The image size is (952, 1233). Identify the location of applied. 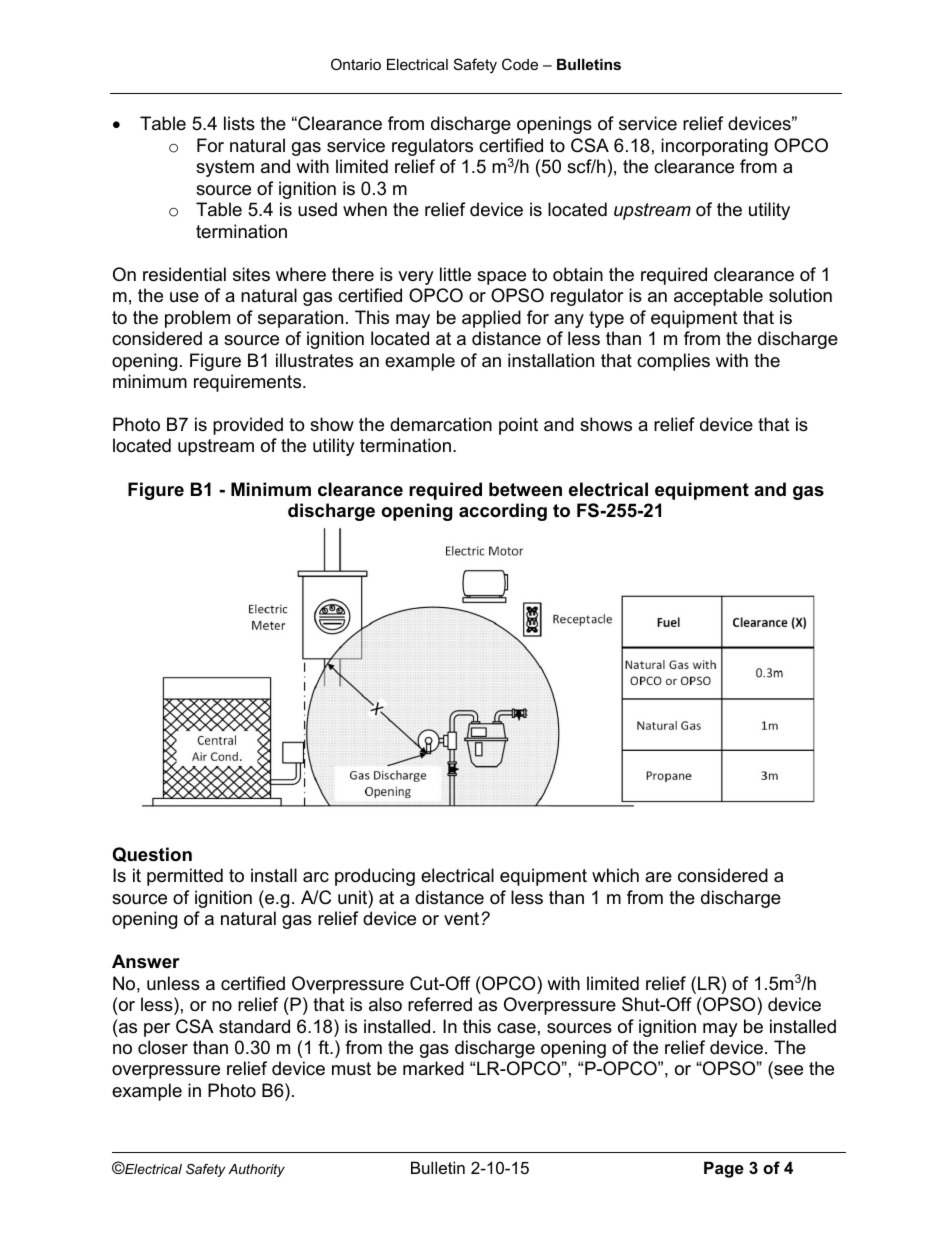
(491, 319).
